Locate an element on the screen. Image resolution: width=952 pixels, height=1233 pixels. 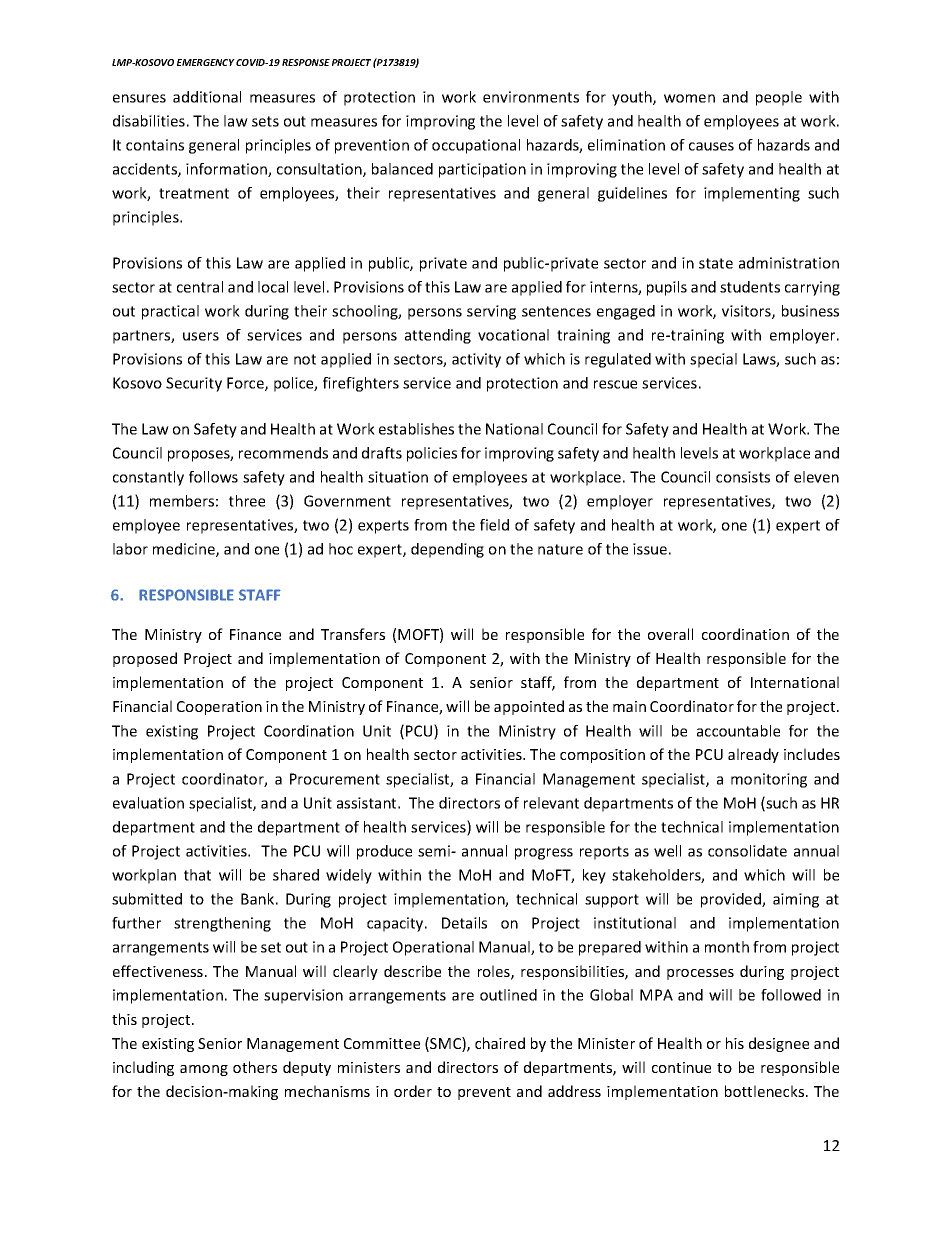
establishes is located at coordinates (416, 429).
